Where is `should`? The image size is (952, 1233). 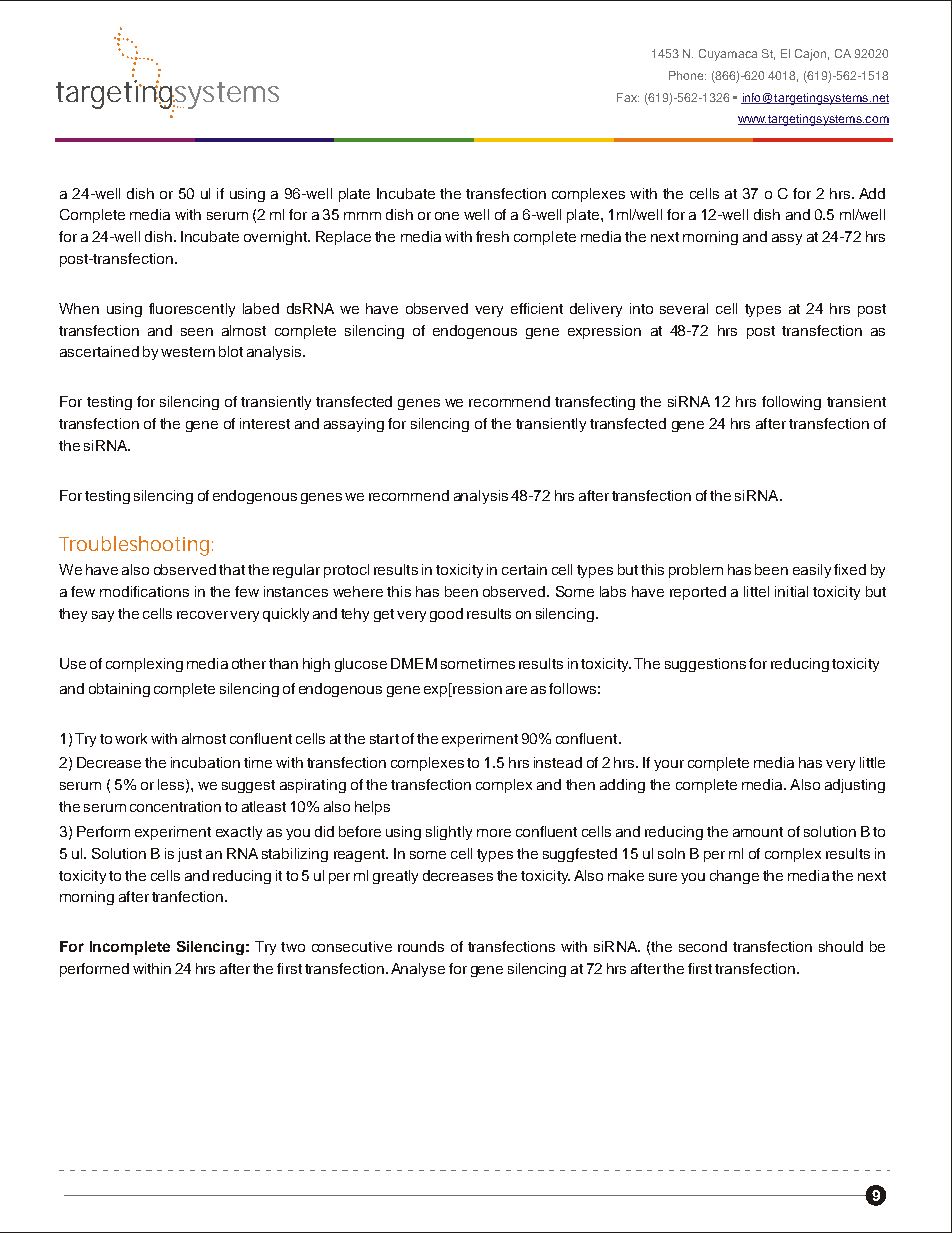 should is located at coordinates (841, 946).
